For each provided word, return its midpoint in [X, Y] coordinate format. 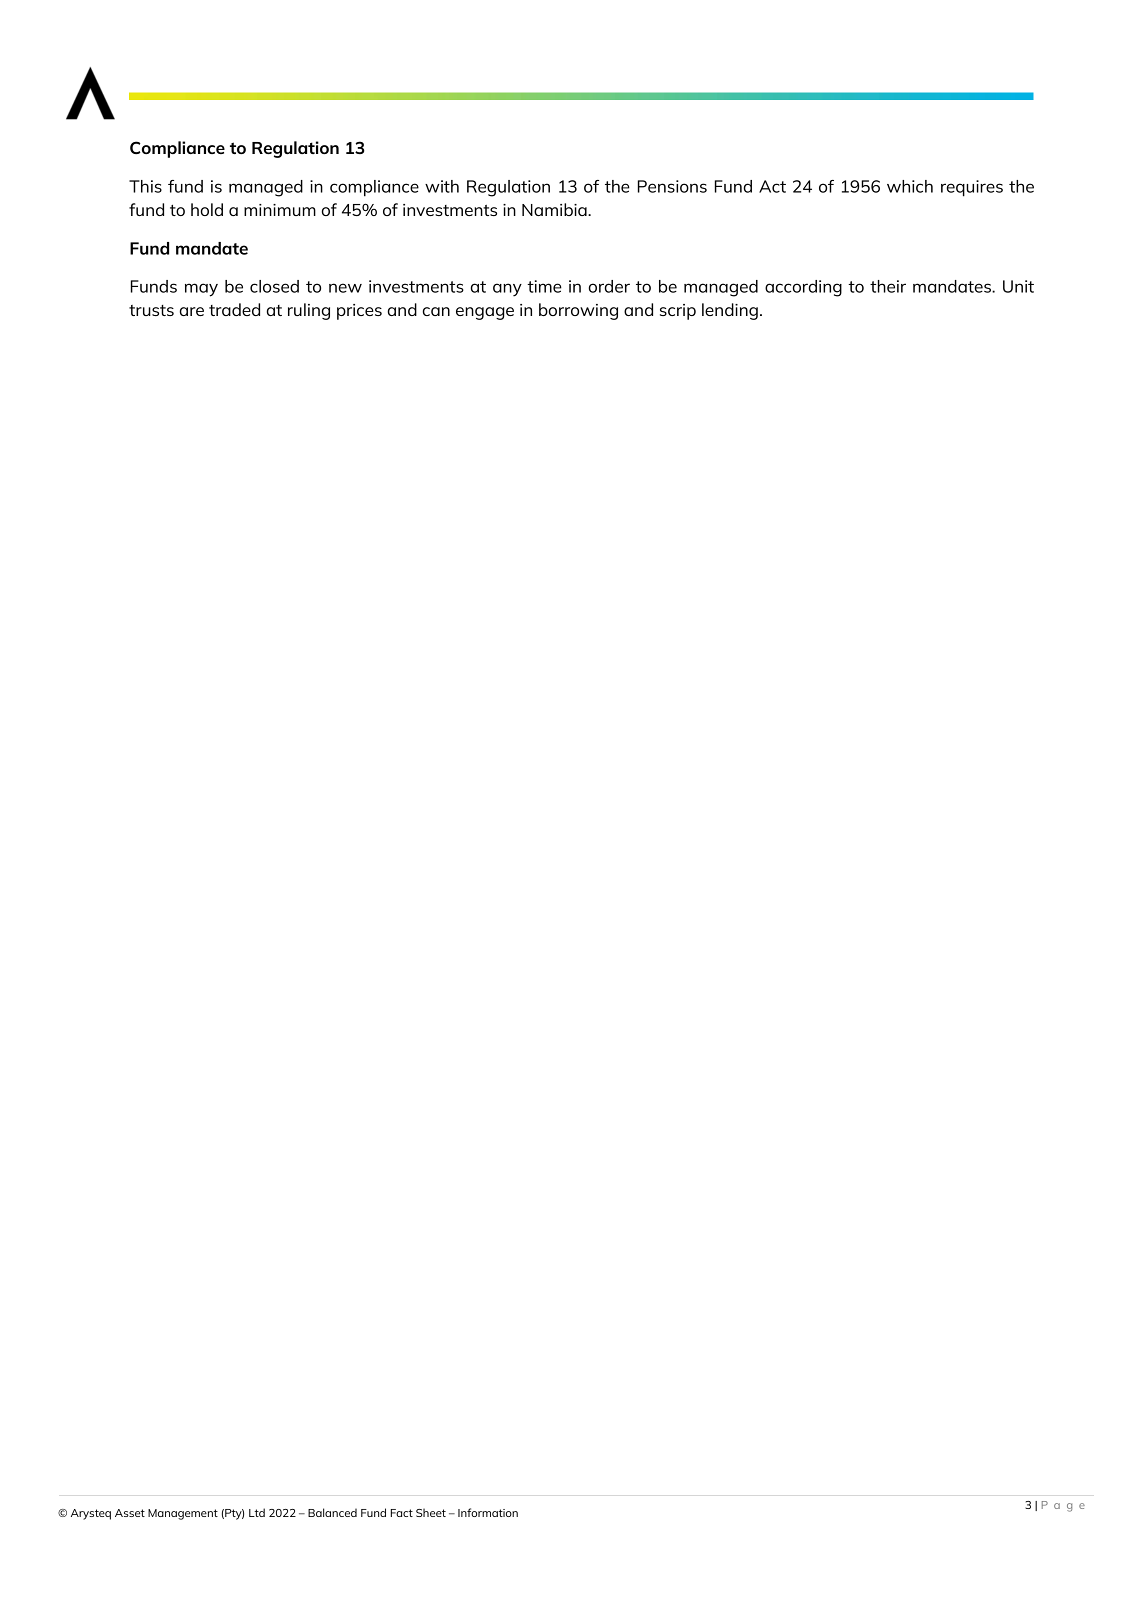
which [910, 186]
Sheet [431, 1512]
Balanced [332, 1512]
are [192, 311]
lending [730, 311]
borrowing [578, 311]
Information [488, 1512]
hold [207, 209]
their [888, 286]
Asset [130, 1513]
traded [234, 309]
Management [183, 1514]
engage [485, 313]
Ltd [257, 1512]
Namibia [555, 209]
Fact [402, 1513]
